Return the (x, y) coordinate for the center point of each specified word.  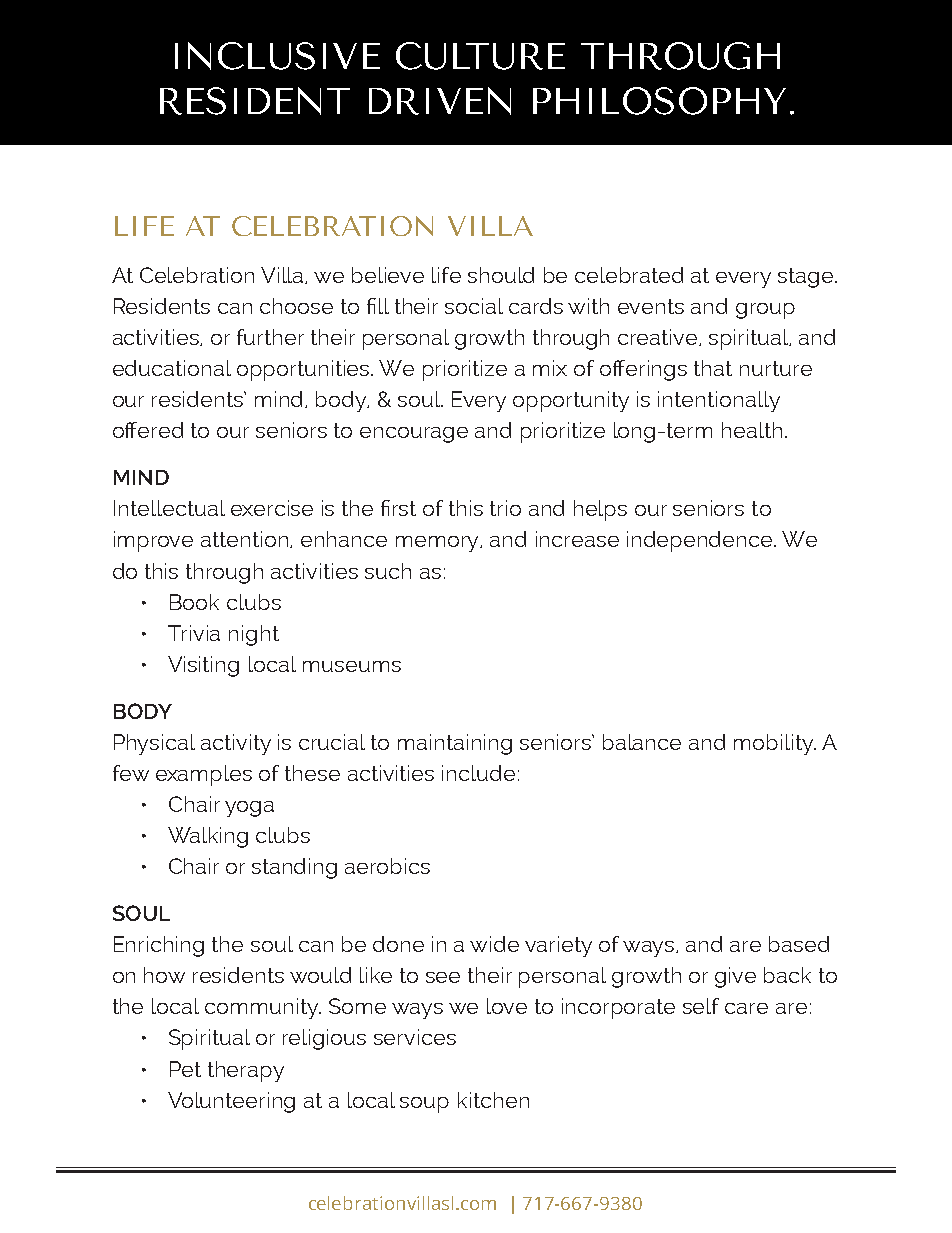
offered (148, 430)
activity (236, 744)
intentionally (719, 401)
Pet (185, 1069)
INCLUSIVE (277, 56)
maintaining (455, 744)
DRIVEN (440, 101)
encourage (414, 435)
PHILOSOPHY (659, 101)
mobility (775, 744)
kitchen (493, 1100)
